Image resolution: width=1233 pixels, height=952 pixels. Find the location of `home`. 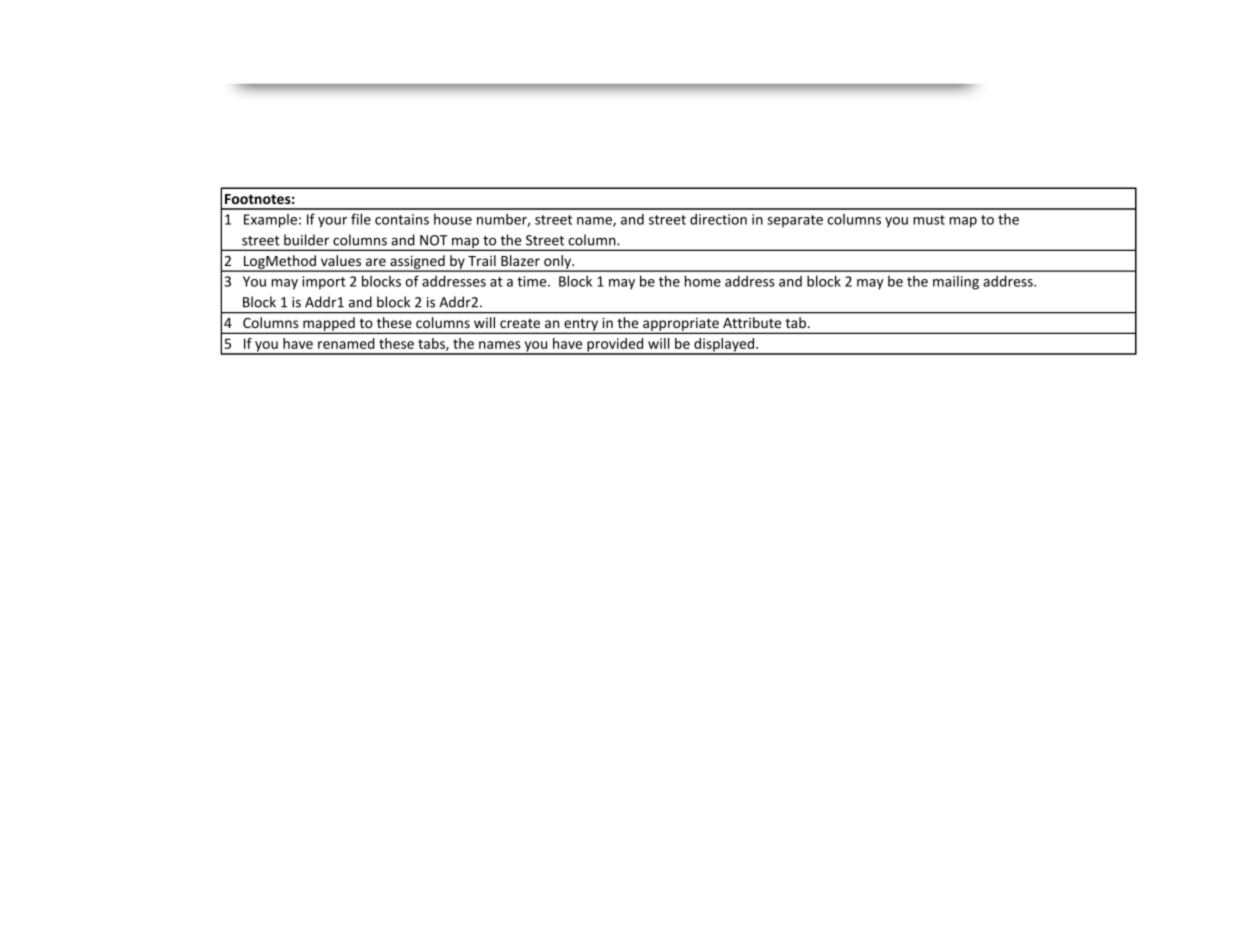

home is located at coordinates (703, 281).
